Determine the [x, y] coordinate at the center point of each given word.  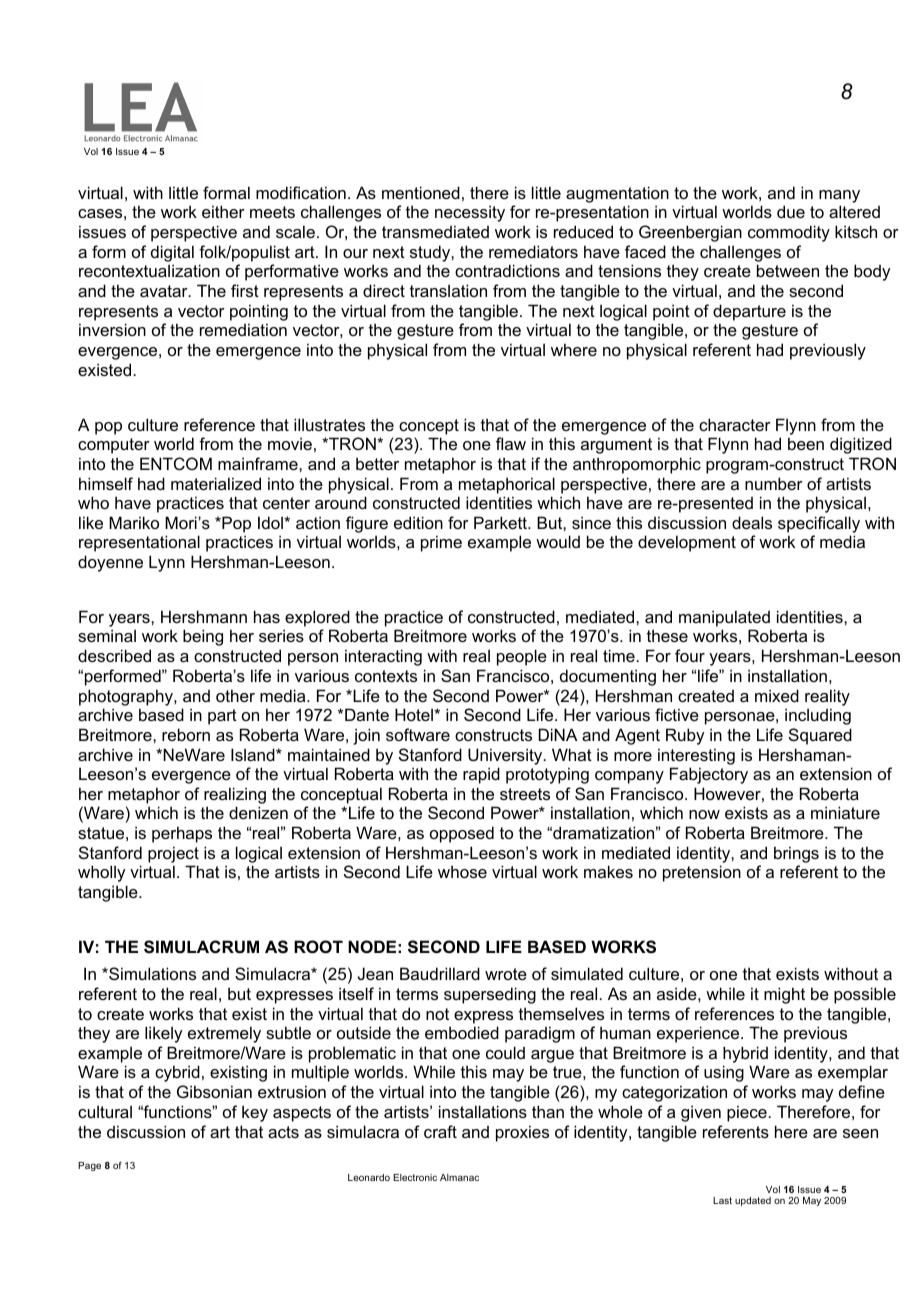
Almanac [459, 1177]
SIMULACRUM [201, 947]
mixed [777, 695]
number [774, 483]
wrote [506, 974]
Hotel [415, 714]
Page [89, 1166]
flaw [511, 443]
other [235, 695]
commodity [789, 233]
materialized [216, 483]
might [784, 995]
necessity [470, 213]
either [223, 211]
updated [753, 1201]
